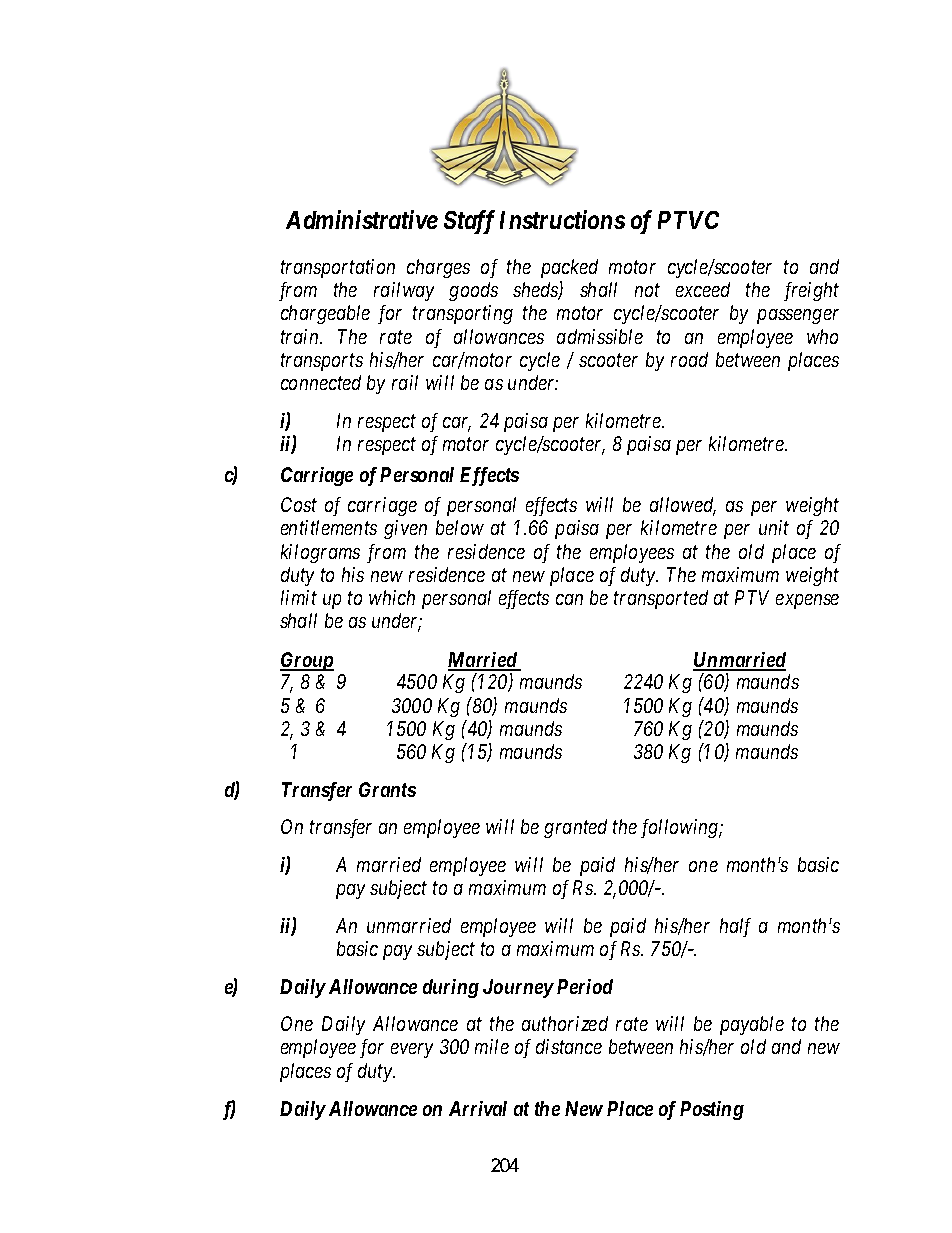 This screenshot has width=952, height=1233. Describe the element at coordinates (703, 289) in the screenshot. I see `exceed` at that location.
